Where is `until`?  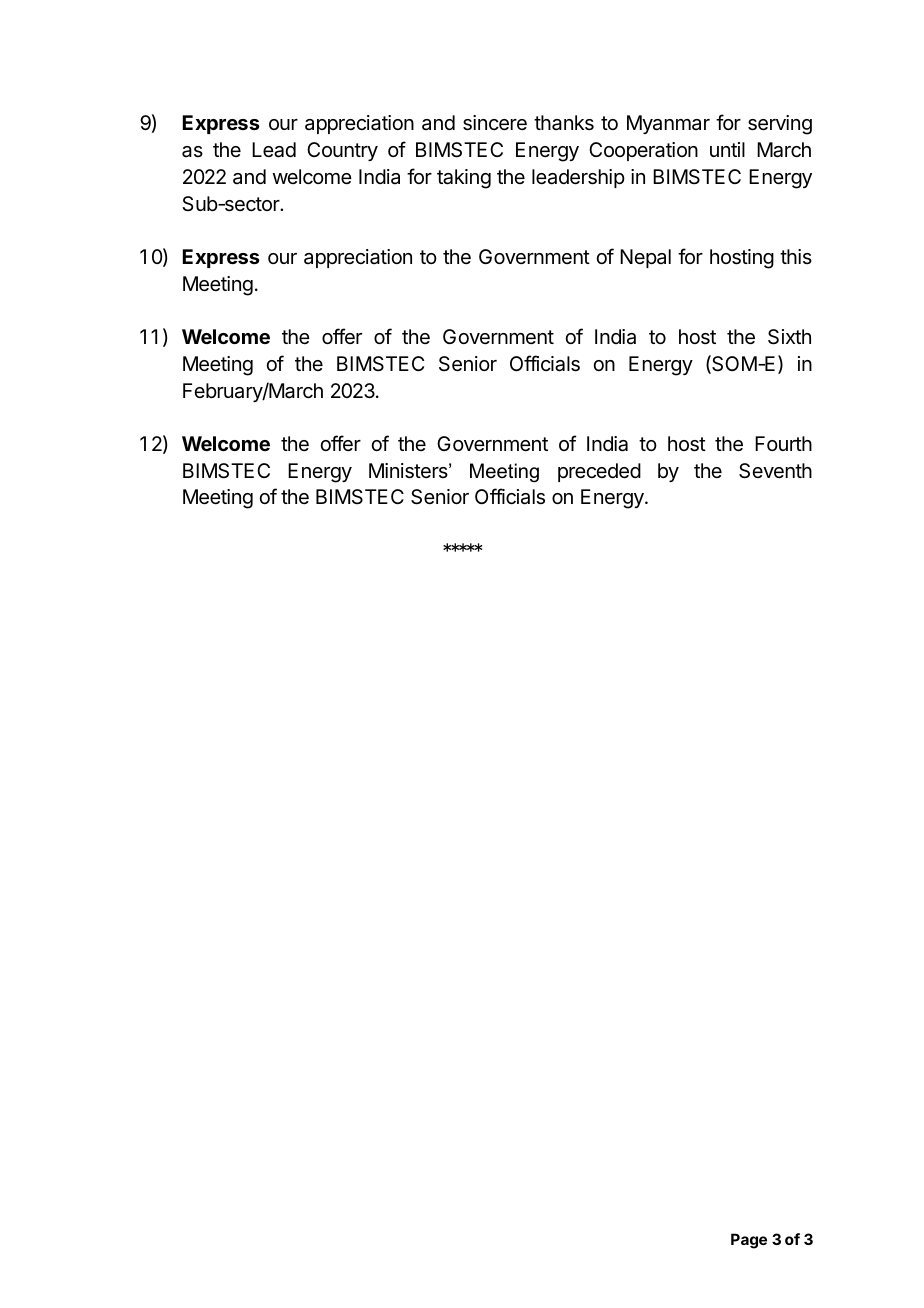
until is located at coordinates (727, 149).
